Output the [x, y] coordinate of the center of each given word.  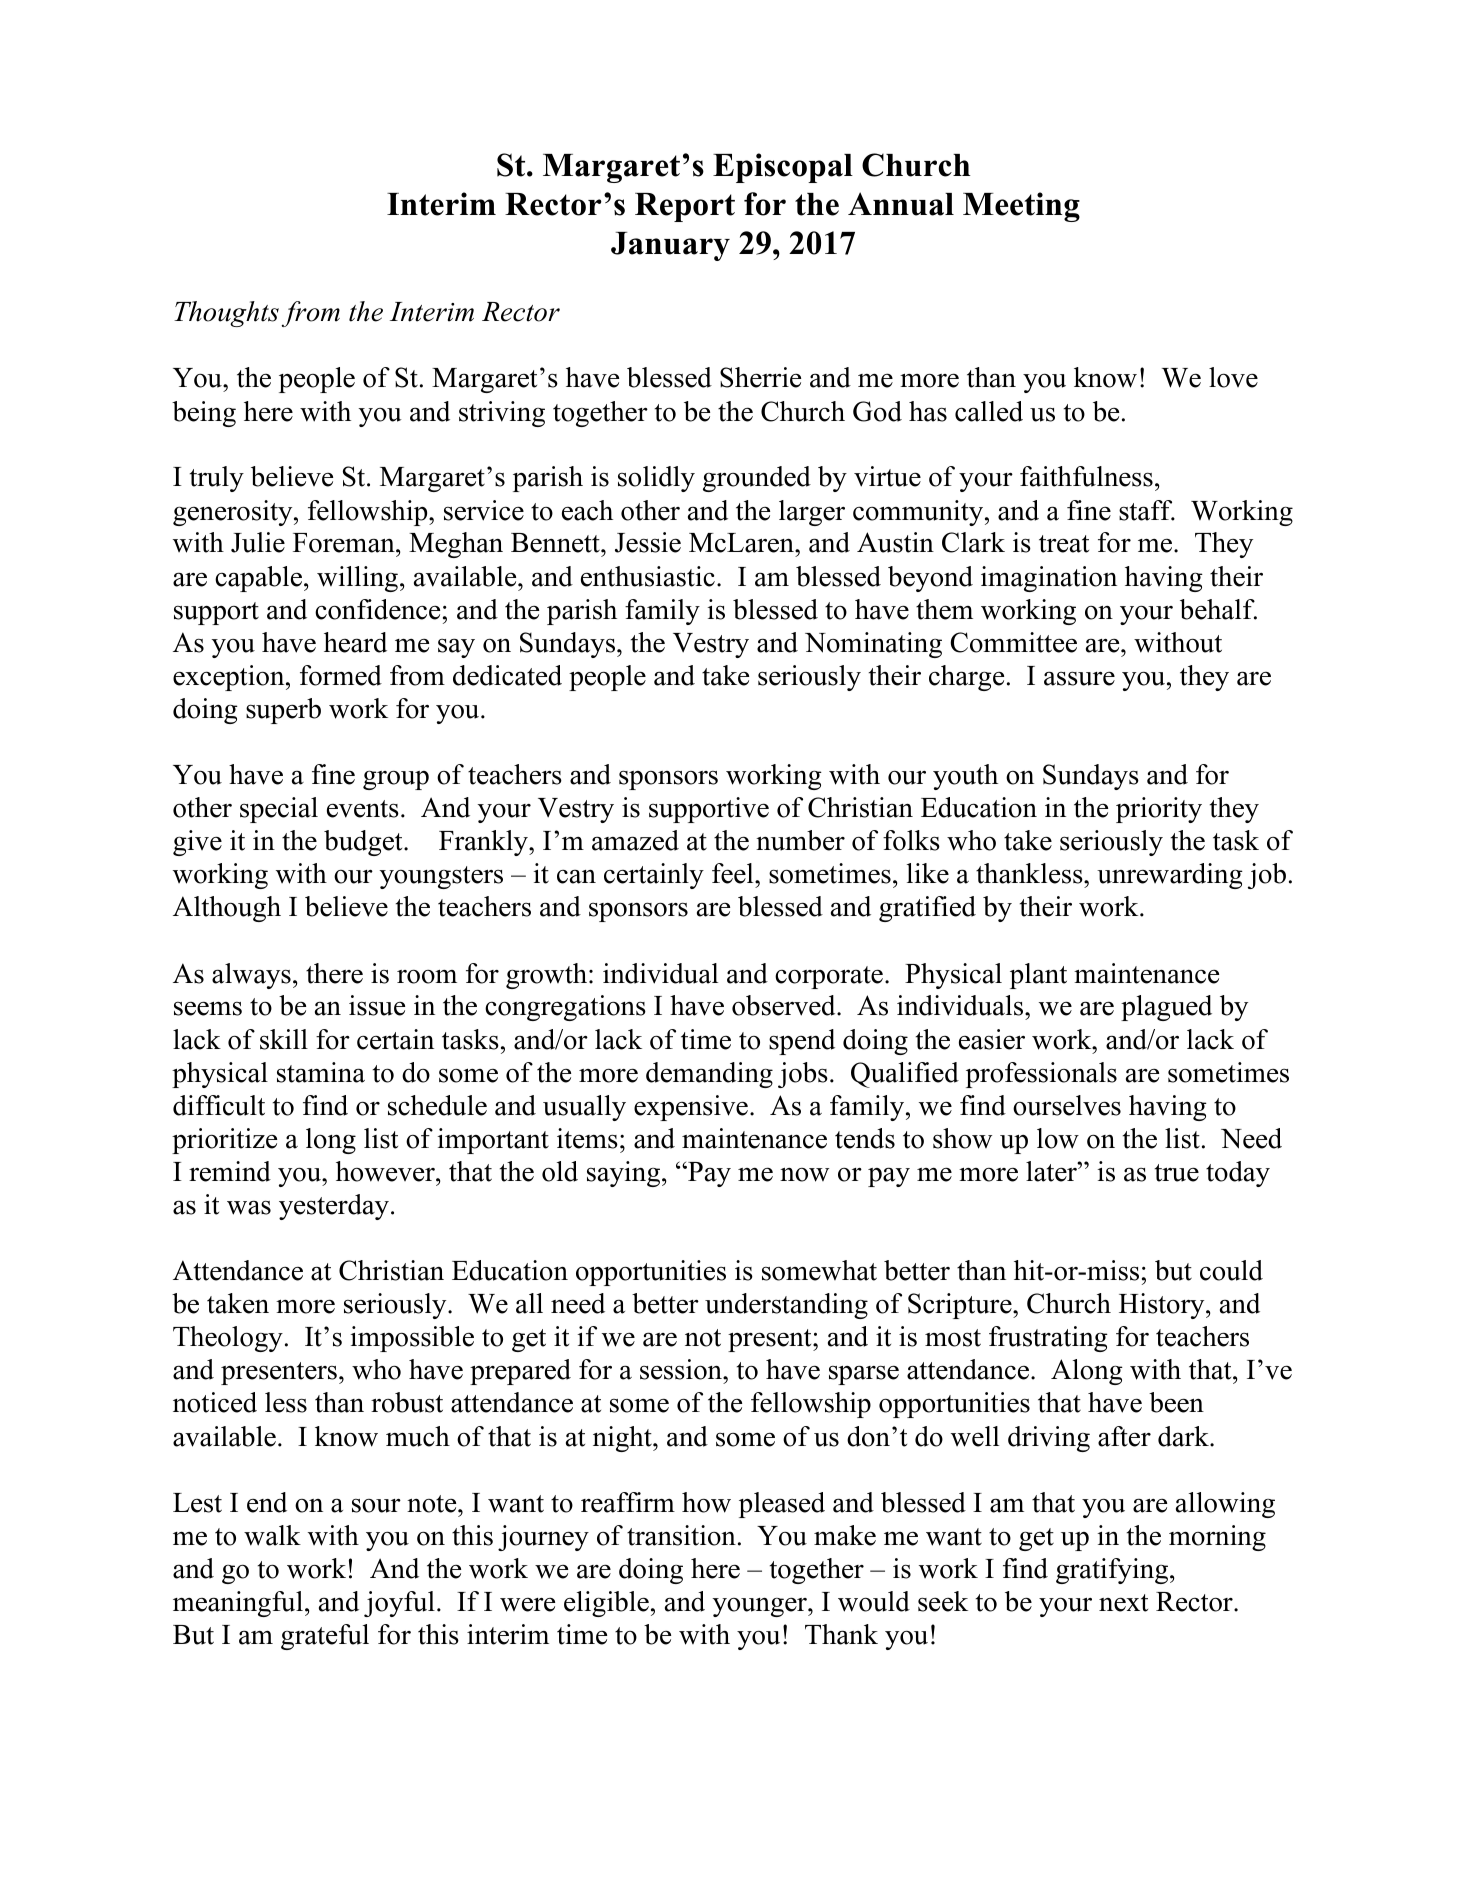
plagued [1166, 1008]
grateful [325, 1637]
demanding [709, 1075]
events [363, 809]
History [1163, 1306]
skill [284, 1039]
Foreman [345, 543]
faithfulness [1086, 476]
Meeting [1021, 207]
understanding [786, 1306]
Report [685, 207]
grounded [757, 479]
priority [1159, 810]
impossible [412, 1339]
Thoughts [226, 314]
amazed [635, 840]
